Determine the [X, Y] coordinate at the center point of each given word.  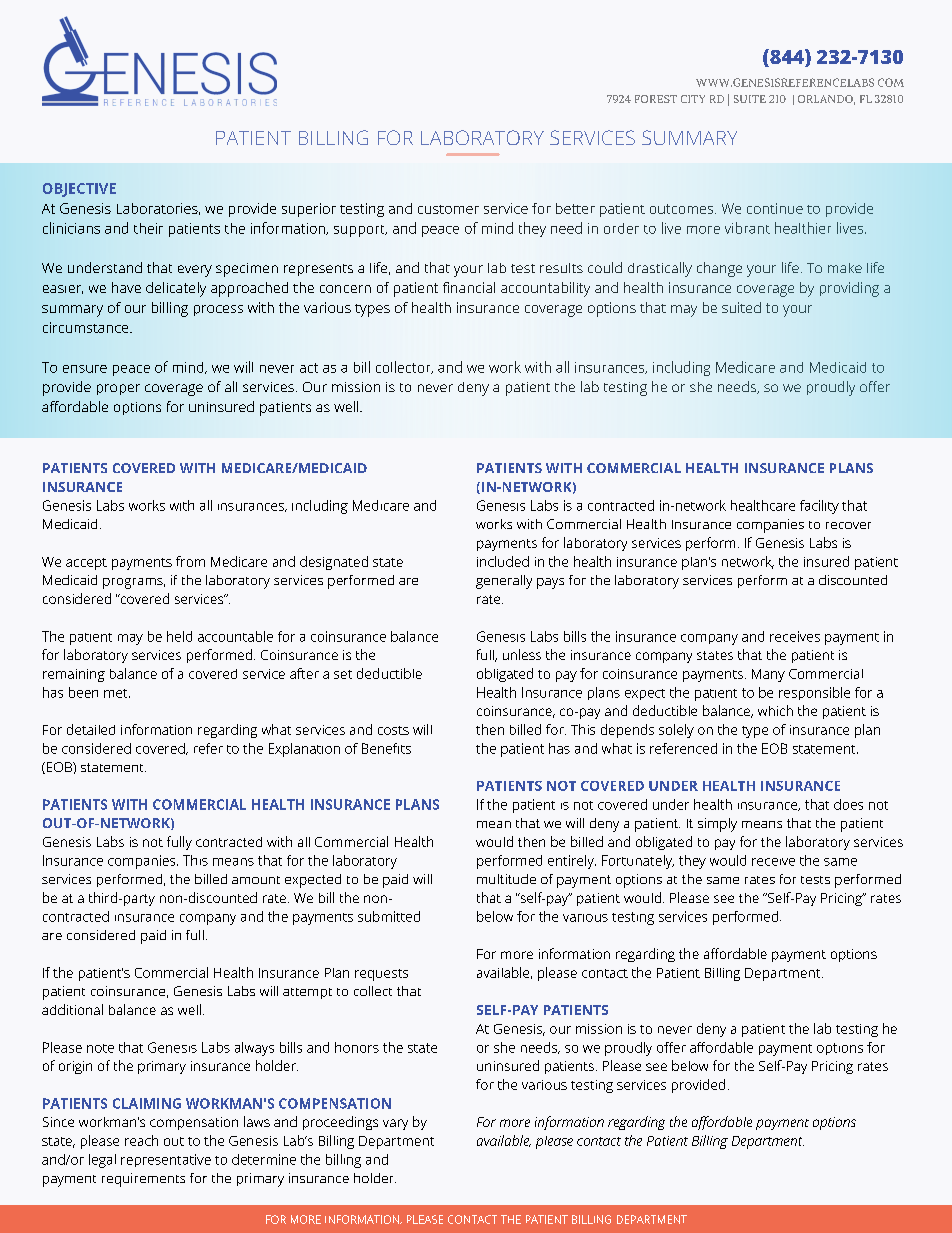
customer [448, 209]
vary [395, 1124]
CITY [693, 99]
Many [768, 675]
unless [522, 654]
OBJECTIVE [79, 190]
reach [141, 1140]
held [179, 636]
